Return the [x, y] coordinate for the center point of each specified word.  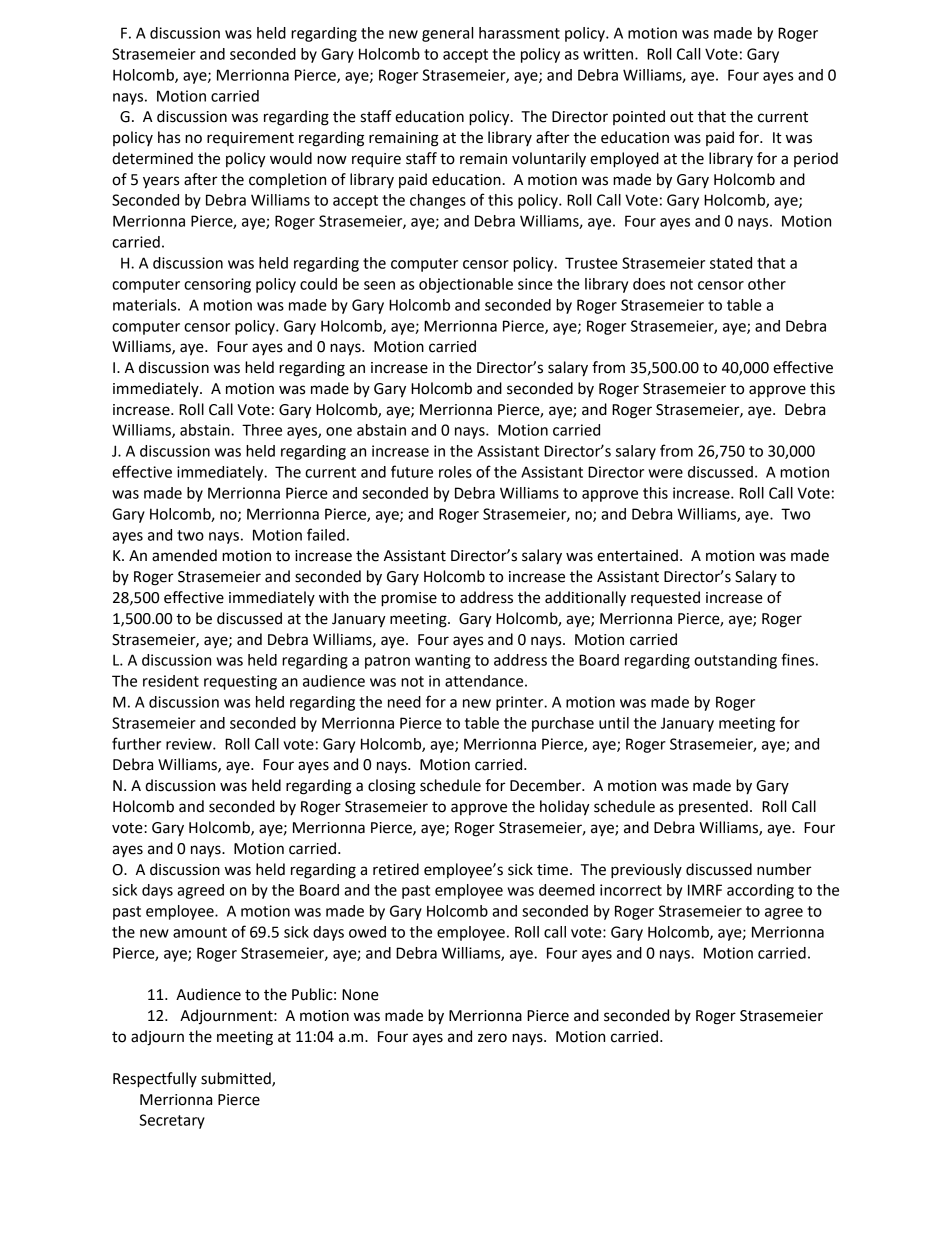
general [447, 34]
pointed [639, 117]
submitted [237, 1079]
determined [152, 158]
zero [492, 1038]
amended [184, 555]
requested [665, 599]
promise [409, 599]
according [760, 891]
